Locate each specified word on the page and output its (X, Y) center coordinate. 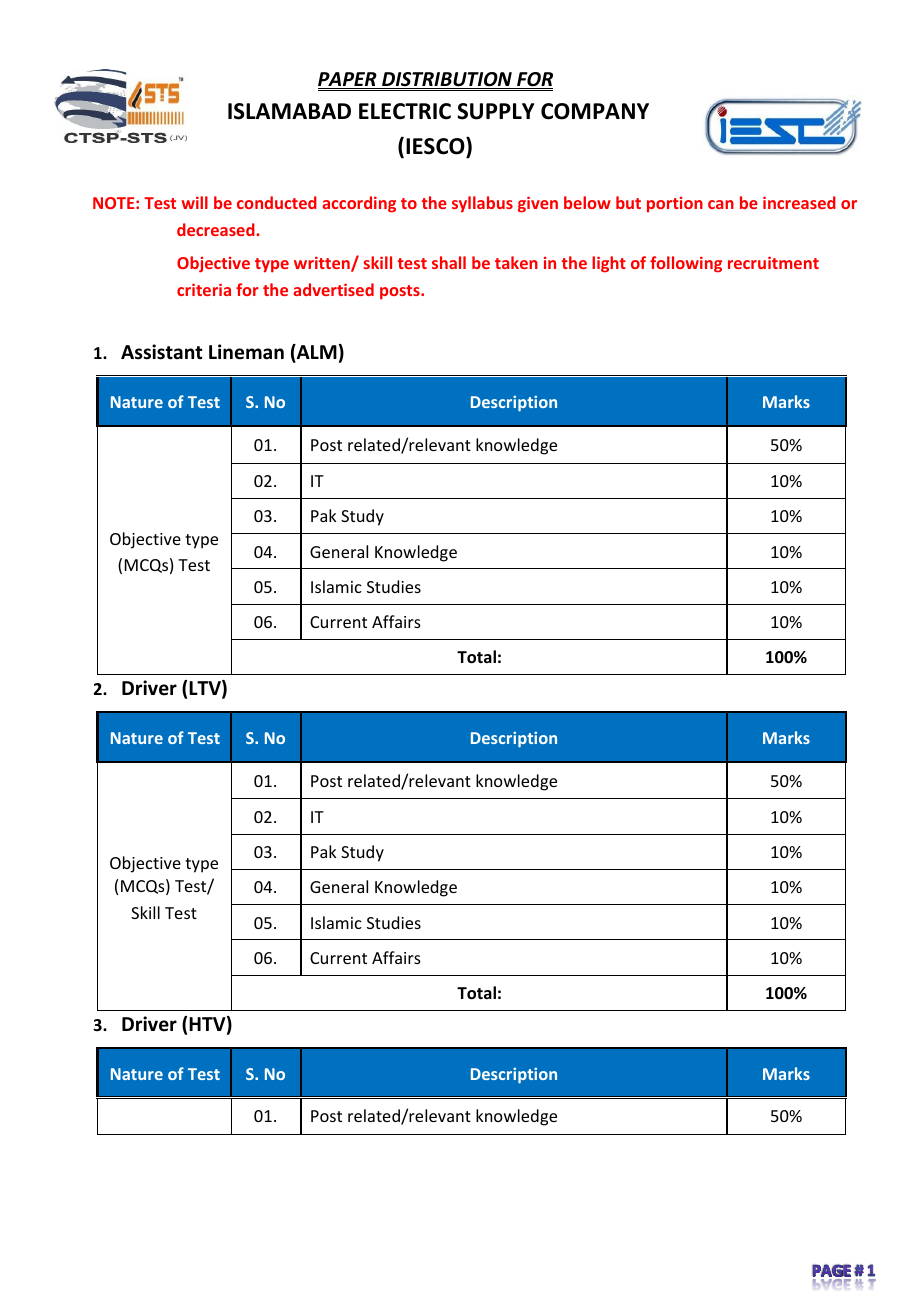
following (686, 264)
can (721, 204)
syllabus (482, 204)
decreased (217, 229)
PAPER (348, 80)
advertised (333, 289)
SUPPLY (495, 111)
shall (449, 262)
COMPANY (595, 111)
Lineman (246, 352)
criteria (204, 289)
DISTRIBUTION (447, 80)
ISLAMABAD (289, 111)
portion (675, 204)
